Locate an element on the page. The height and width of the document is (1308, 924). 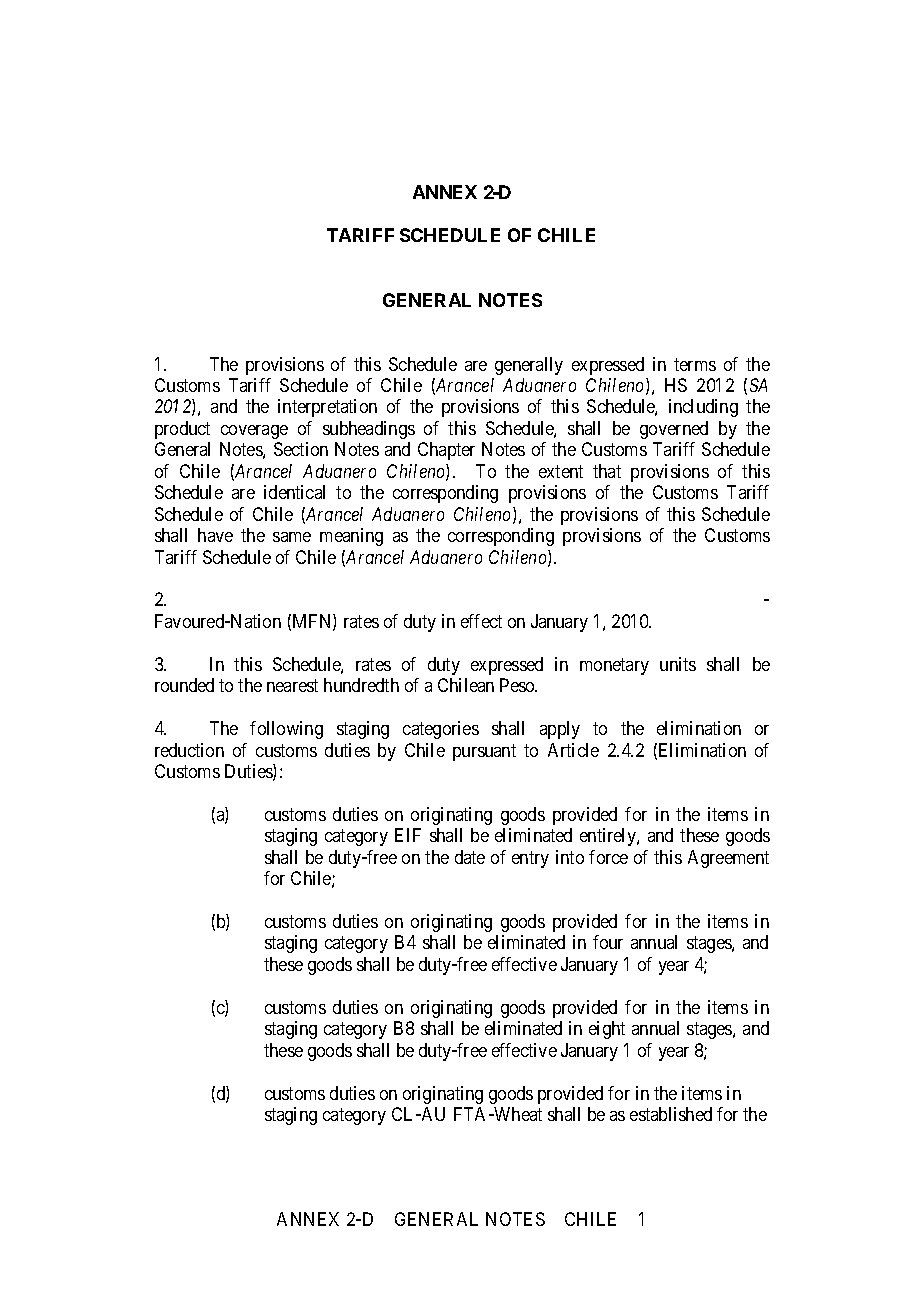
established is located at coordinates (671, 1114).
